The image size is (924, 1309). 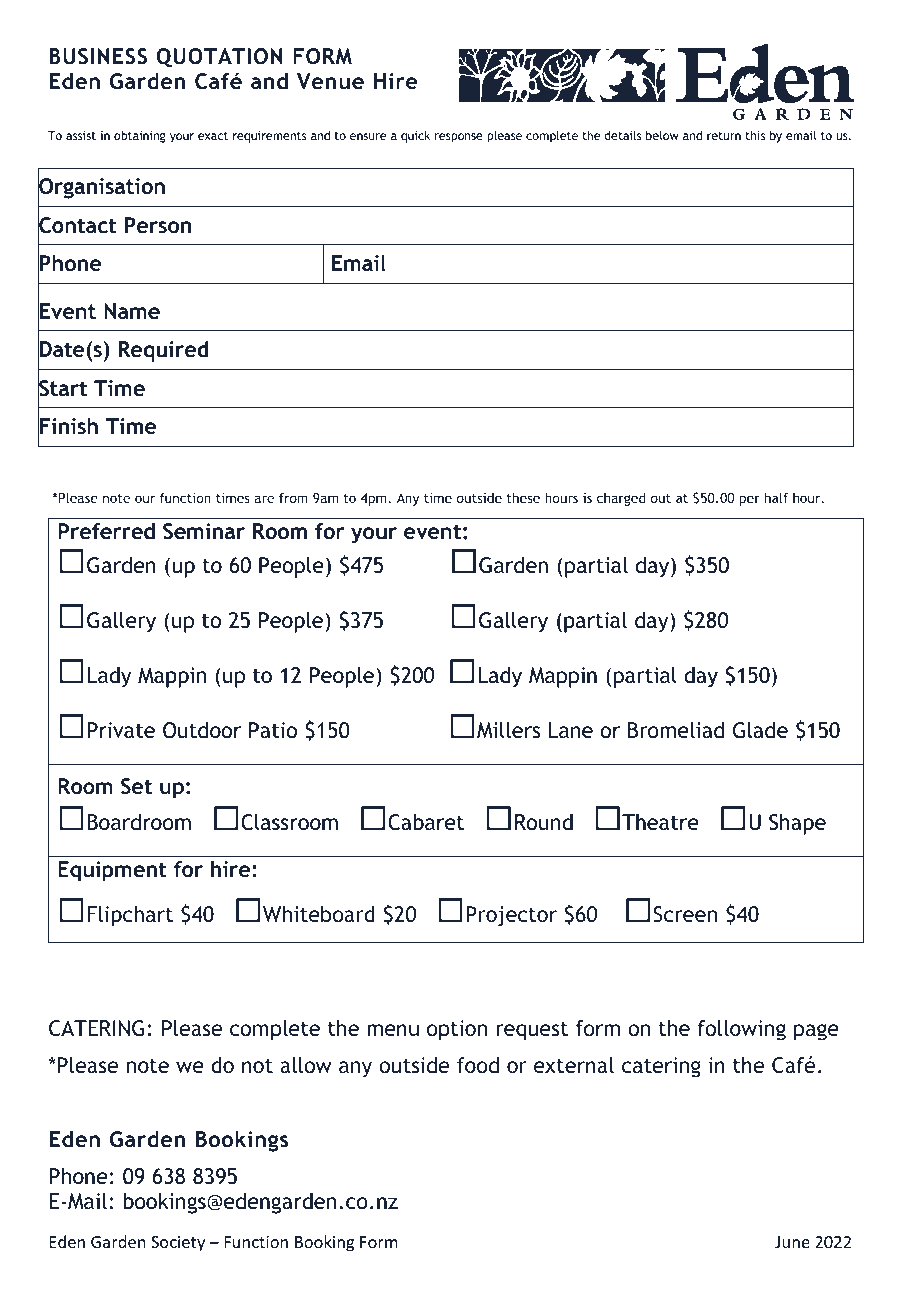 I want to click on half, so click(x=776, y=497).
